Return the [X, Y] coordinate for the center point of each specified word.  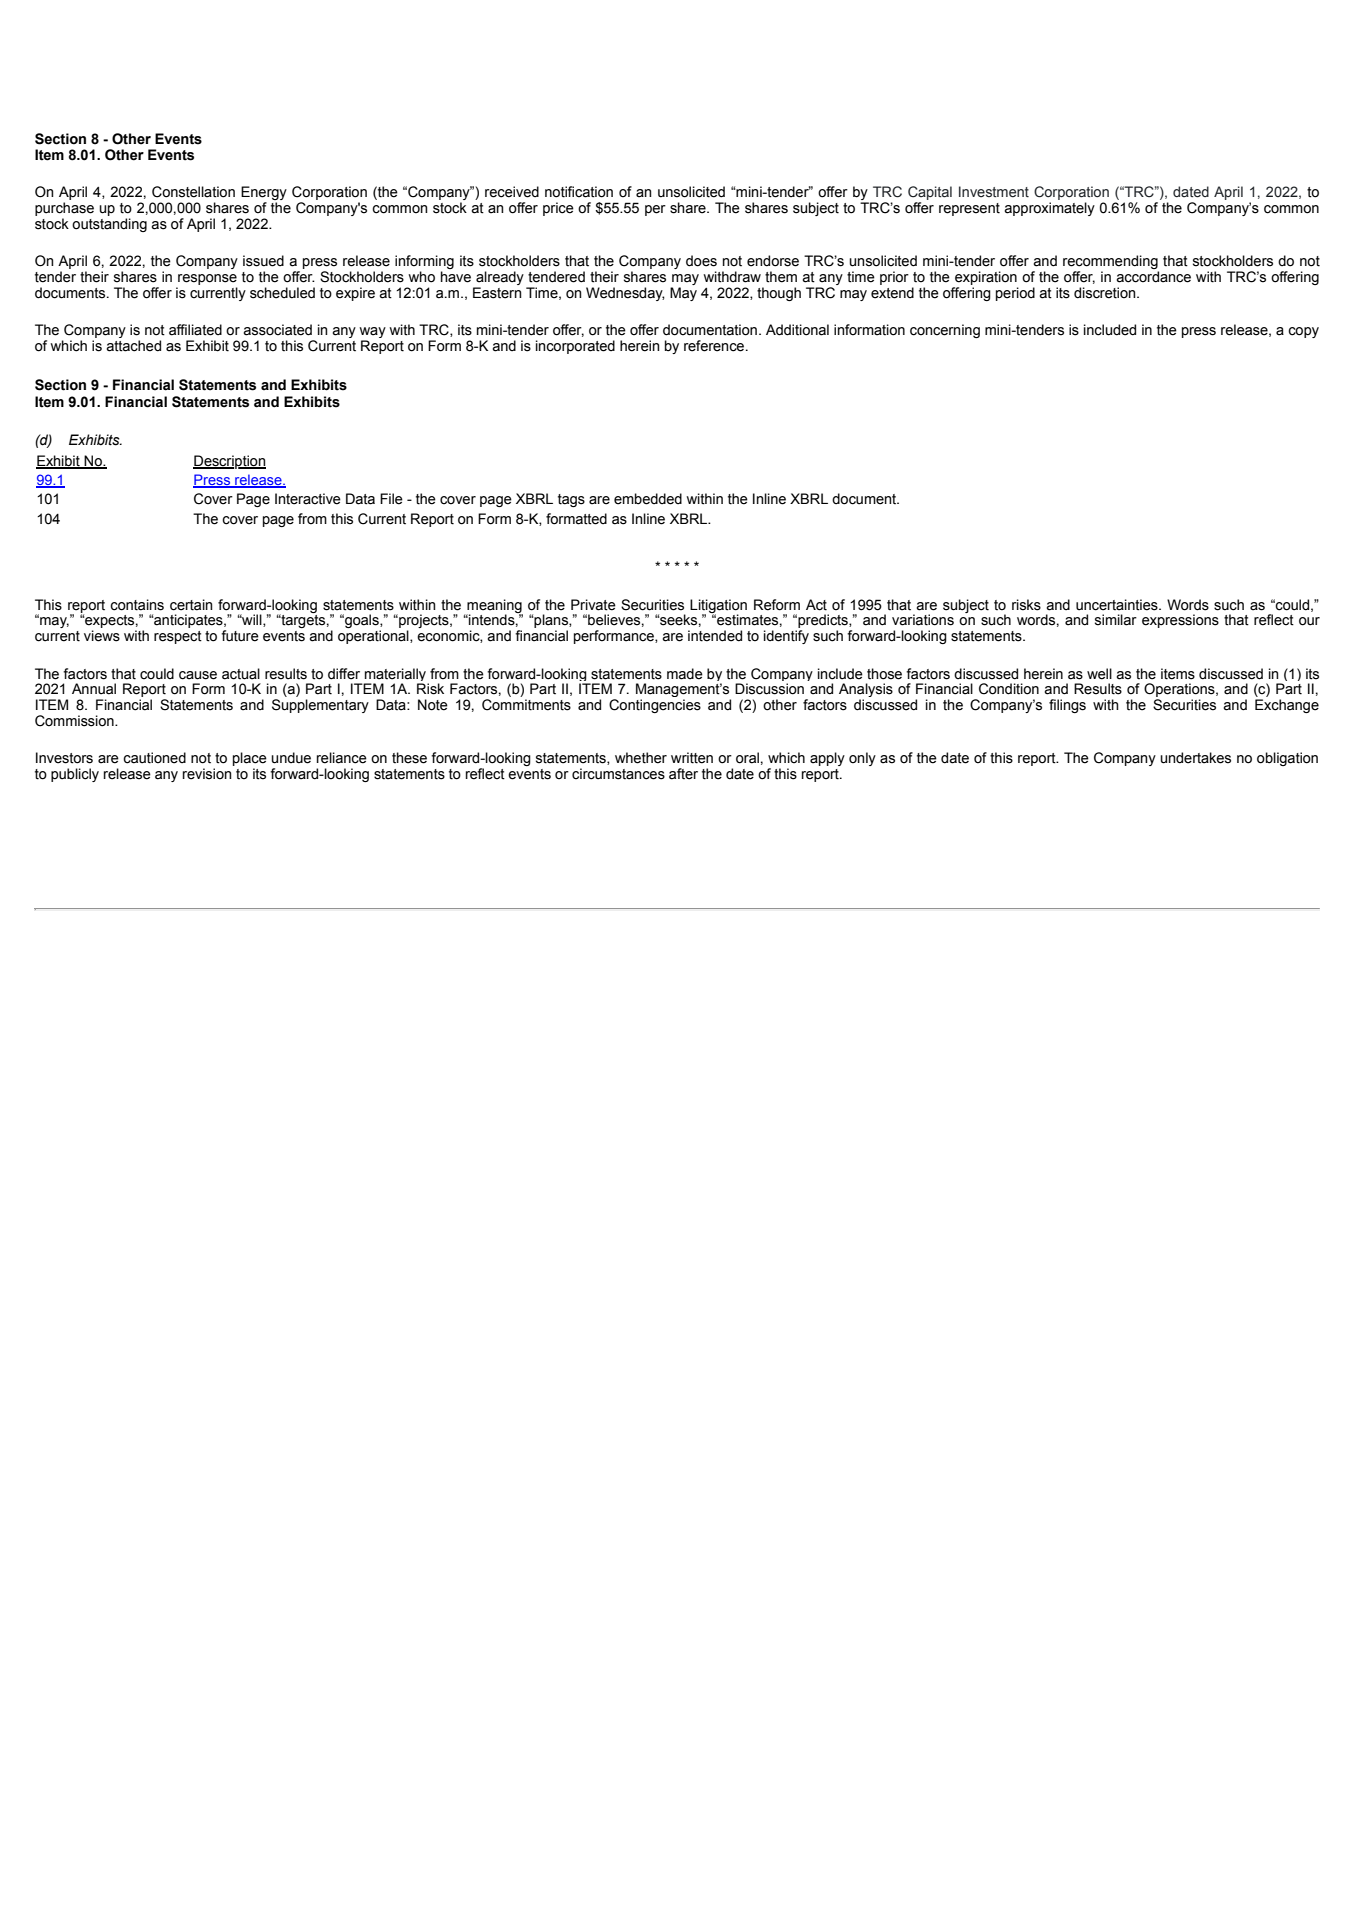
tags [571, 500]
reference [715, 346]
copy [1303, 332]
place [250, 760]
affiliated [195, 330]
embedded [648, 499]
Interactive [308, 499]
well [1099, 674]
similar [1116, 620]
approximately [1049, 209]
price [558, 209]
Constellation [193, 192]
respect [178, 637]
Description [229, 462]
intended [715, 636]
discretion [1106, 293]
